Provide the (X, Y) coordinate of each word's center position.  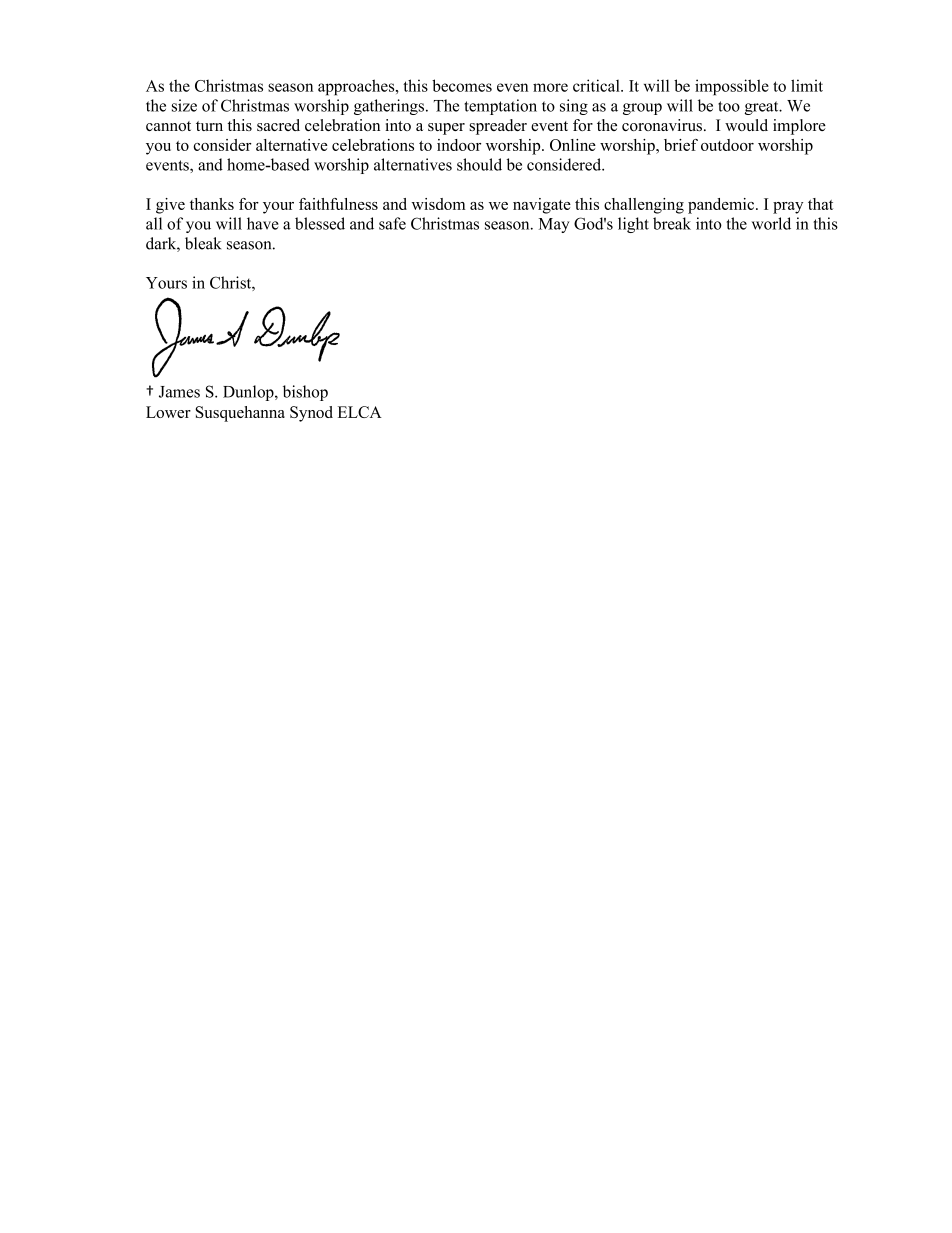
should (479, 164)
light (633, 225)
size (184, 105)
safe (392, 223)
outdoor (727, 145)
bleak (203, 243)
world (771, 223)
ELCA (360, 412)
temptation (500, 107)
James (179, 392)
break (672, 223)
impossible (732, 87)
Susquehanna (240, 414)
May (554, 225)
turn (209, 126)
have (263, 223)
